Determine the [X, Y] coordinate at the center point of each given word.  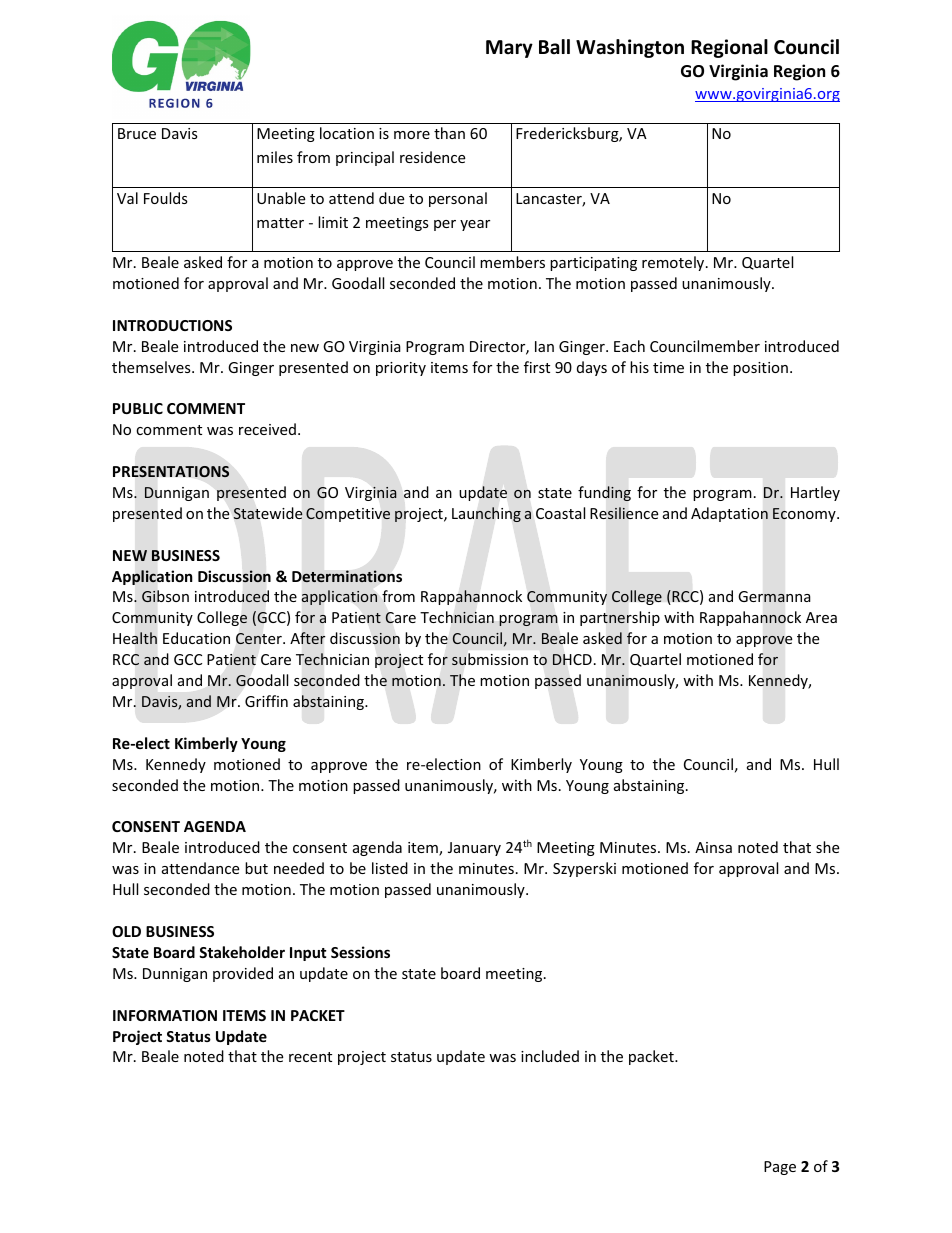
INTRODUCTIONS [172, 325]
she [827, 847]
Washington [630, 48]
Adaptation [729, 514]
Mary [509, 49]
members [512, 262]
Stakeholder [242, 952]
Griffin [266, 701]
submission [490, 659]
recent [310, 1057]
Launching [486, 514]
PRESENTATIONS [171, 471]
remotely [674, 263]
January [474, 849]
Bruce [137, 133]
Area [821, 617]
